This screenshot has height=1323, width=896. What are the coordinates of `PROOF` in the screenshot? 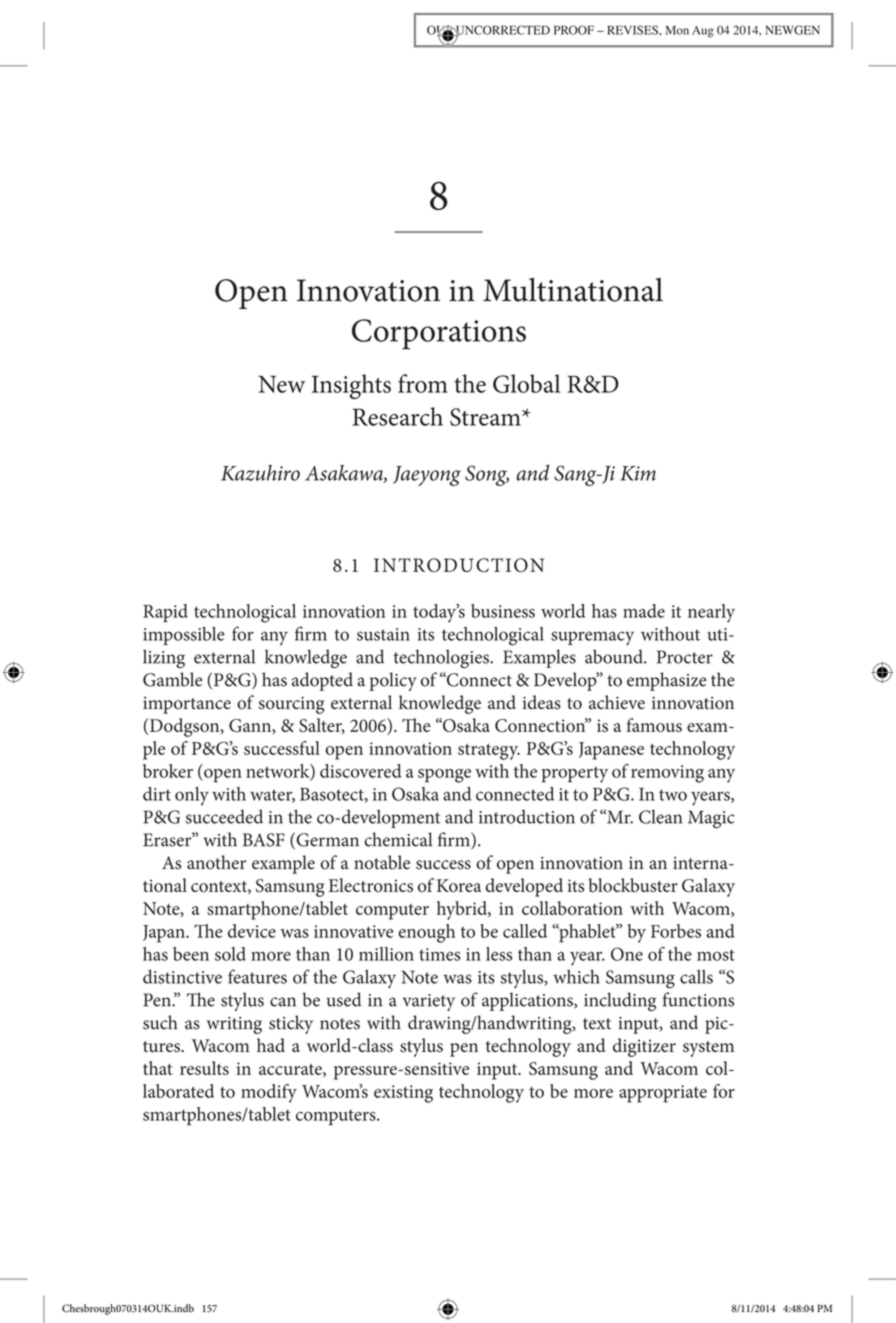 It's located at (574, 30).
